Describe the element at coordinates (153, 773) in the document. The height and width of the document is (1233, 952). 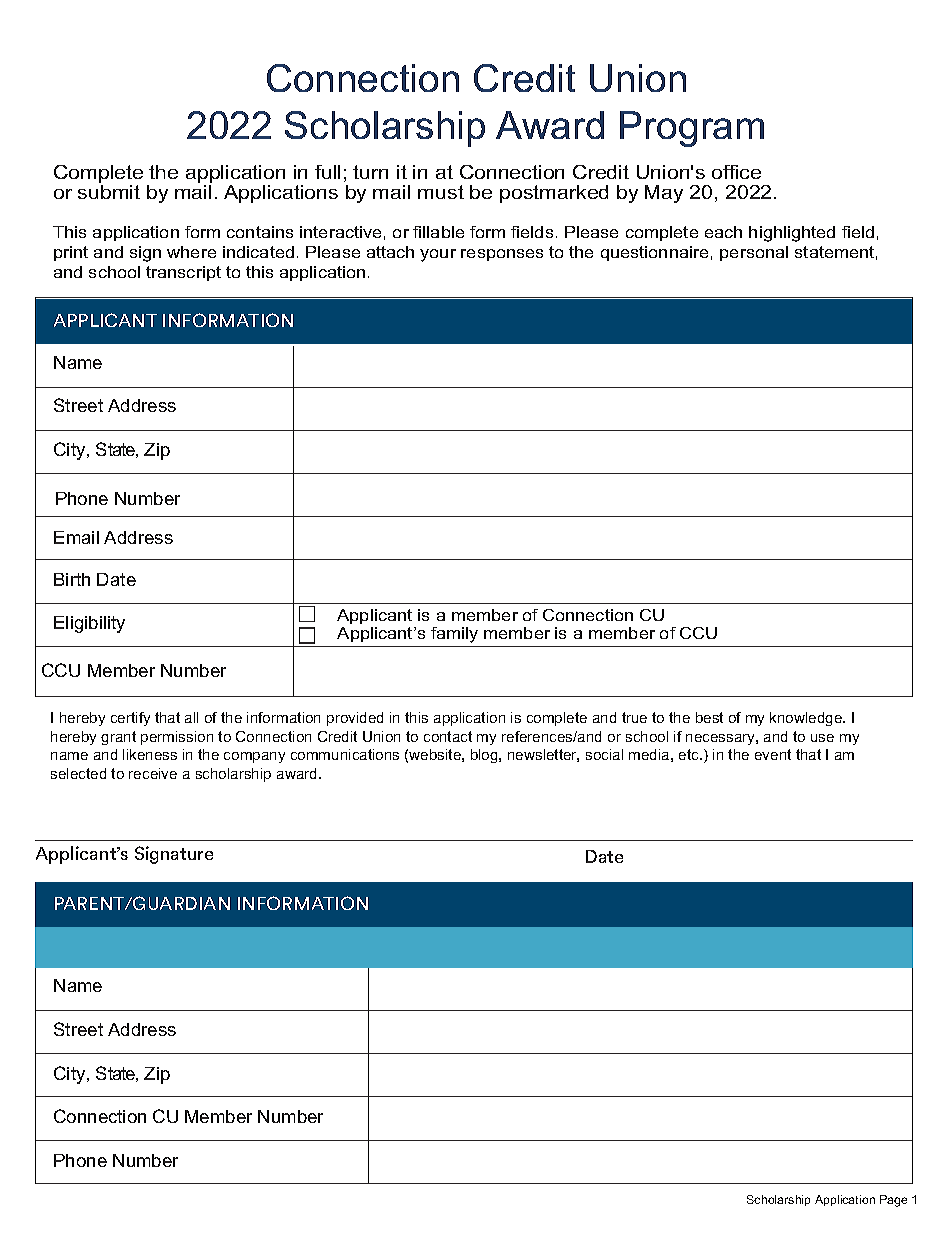
I see `receive` at that location.
